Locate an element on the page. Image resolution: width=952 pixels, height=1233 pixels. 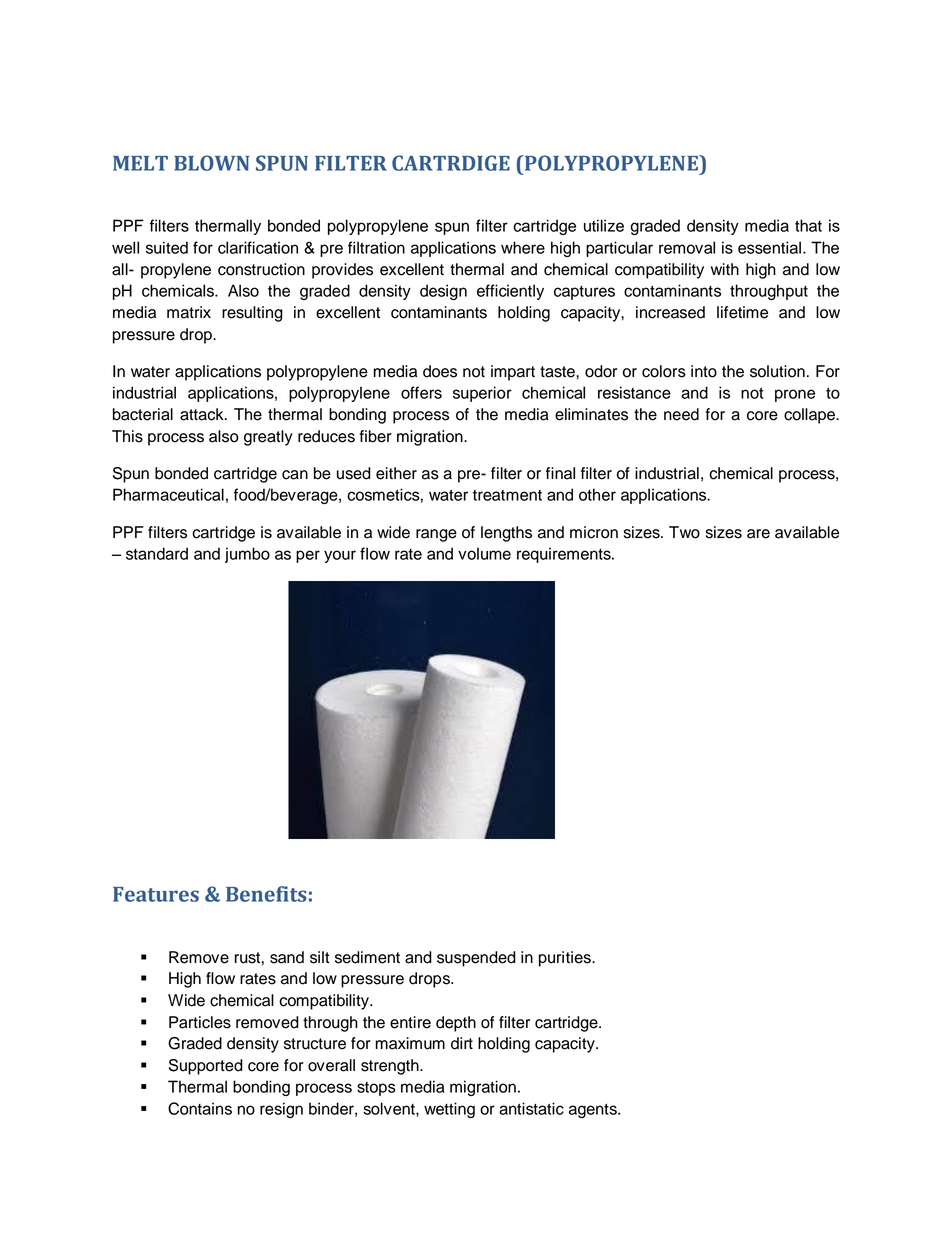
Features is located at coordinates (156, 894).
